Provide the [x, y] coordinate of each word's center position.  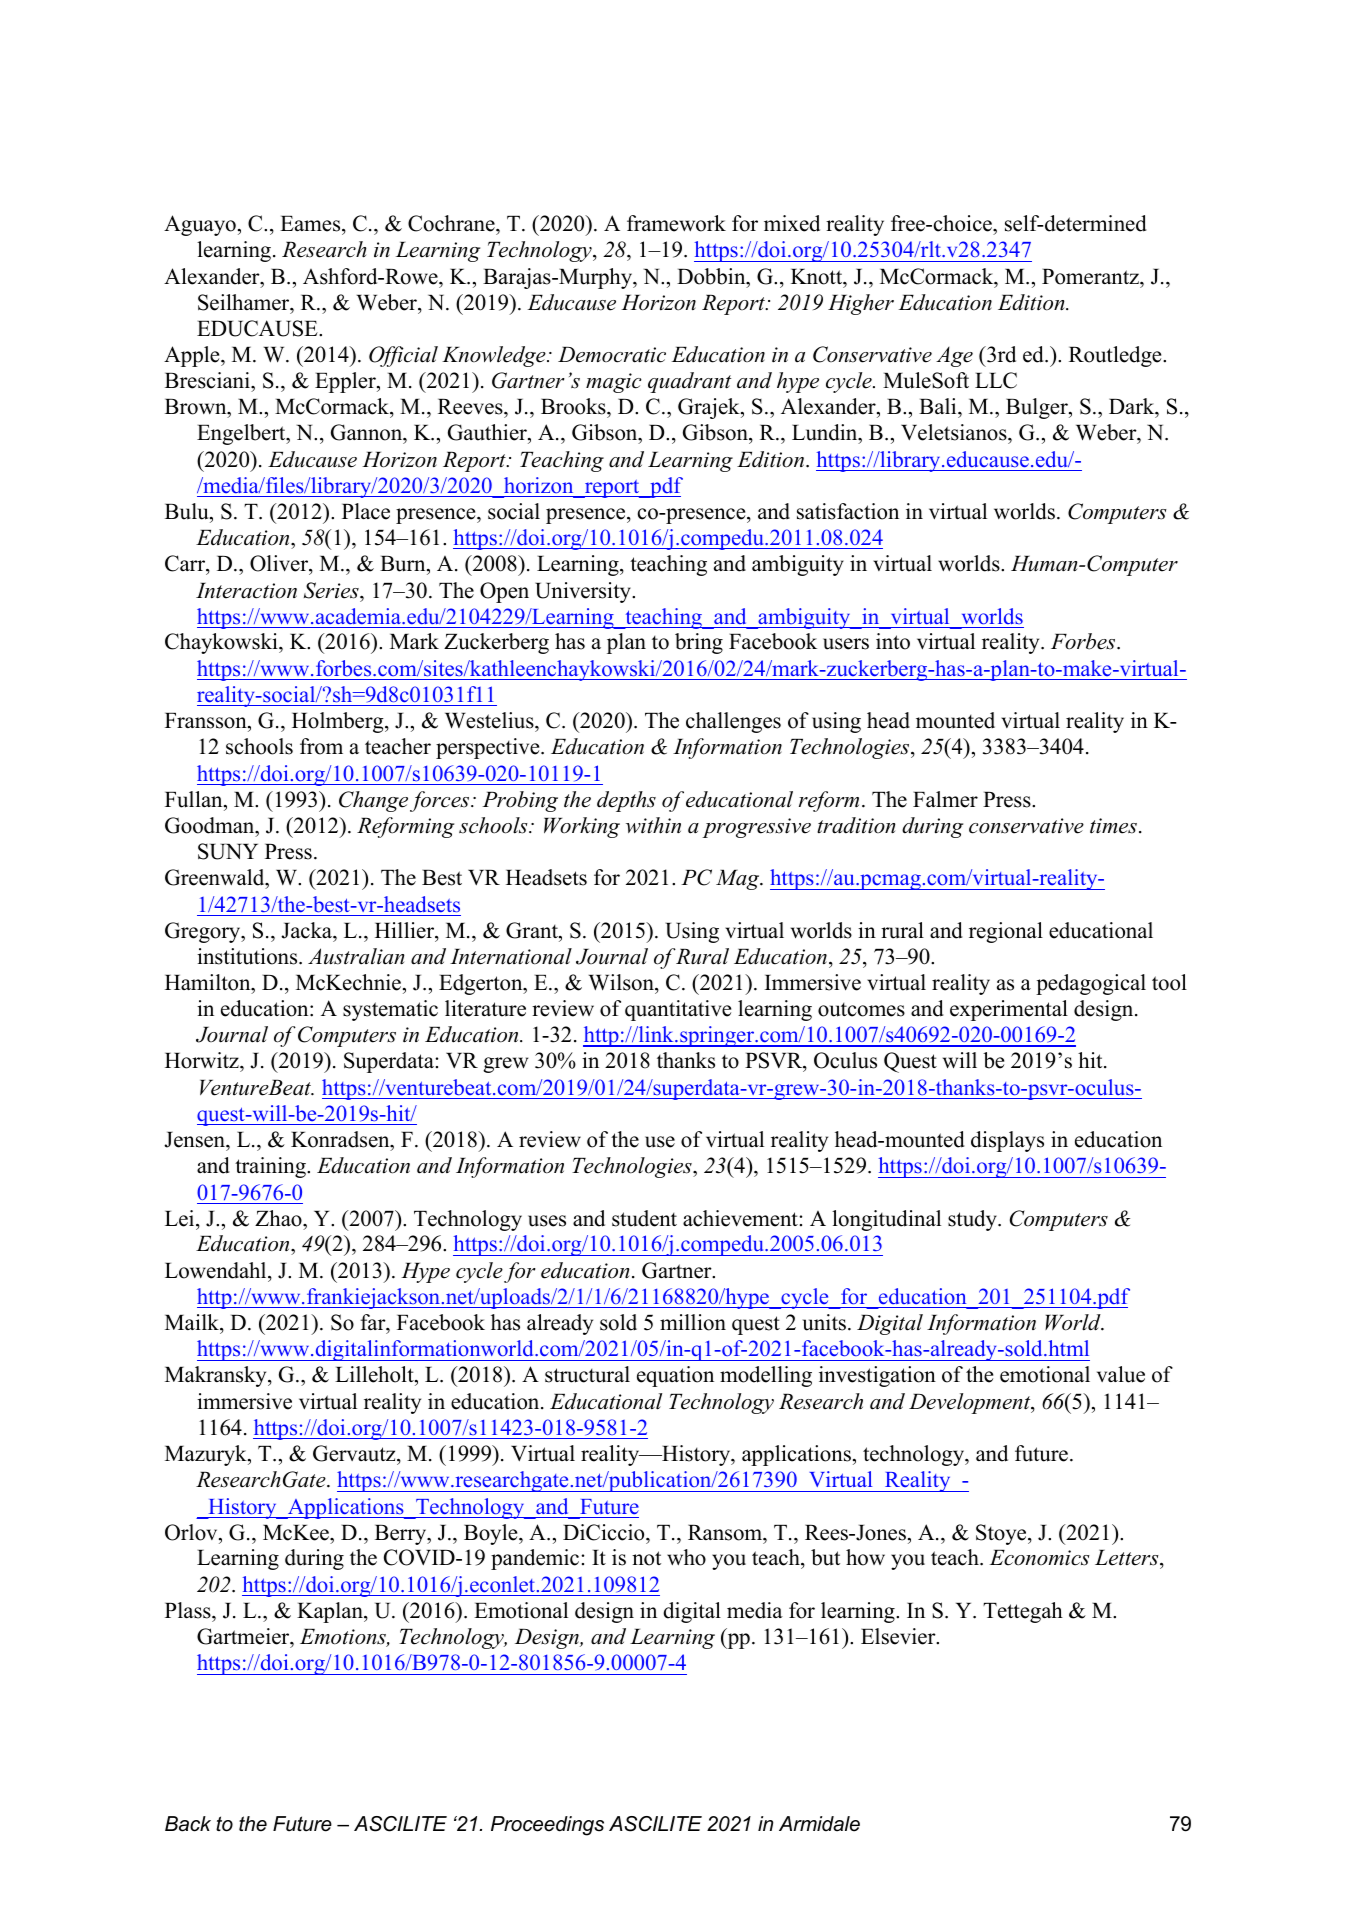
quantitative [678, 1010]
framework [676, 223]
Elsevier [899, 1636]
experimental [1009, 1010]
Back [188, 1824]
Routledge [1116, 356]
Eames [311, 224]
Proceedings [547, 1826]
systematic [390, 1010]
